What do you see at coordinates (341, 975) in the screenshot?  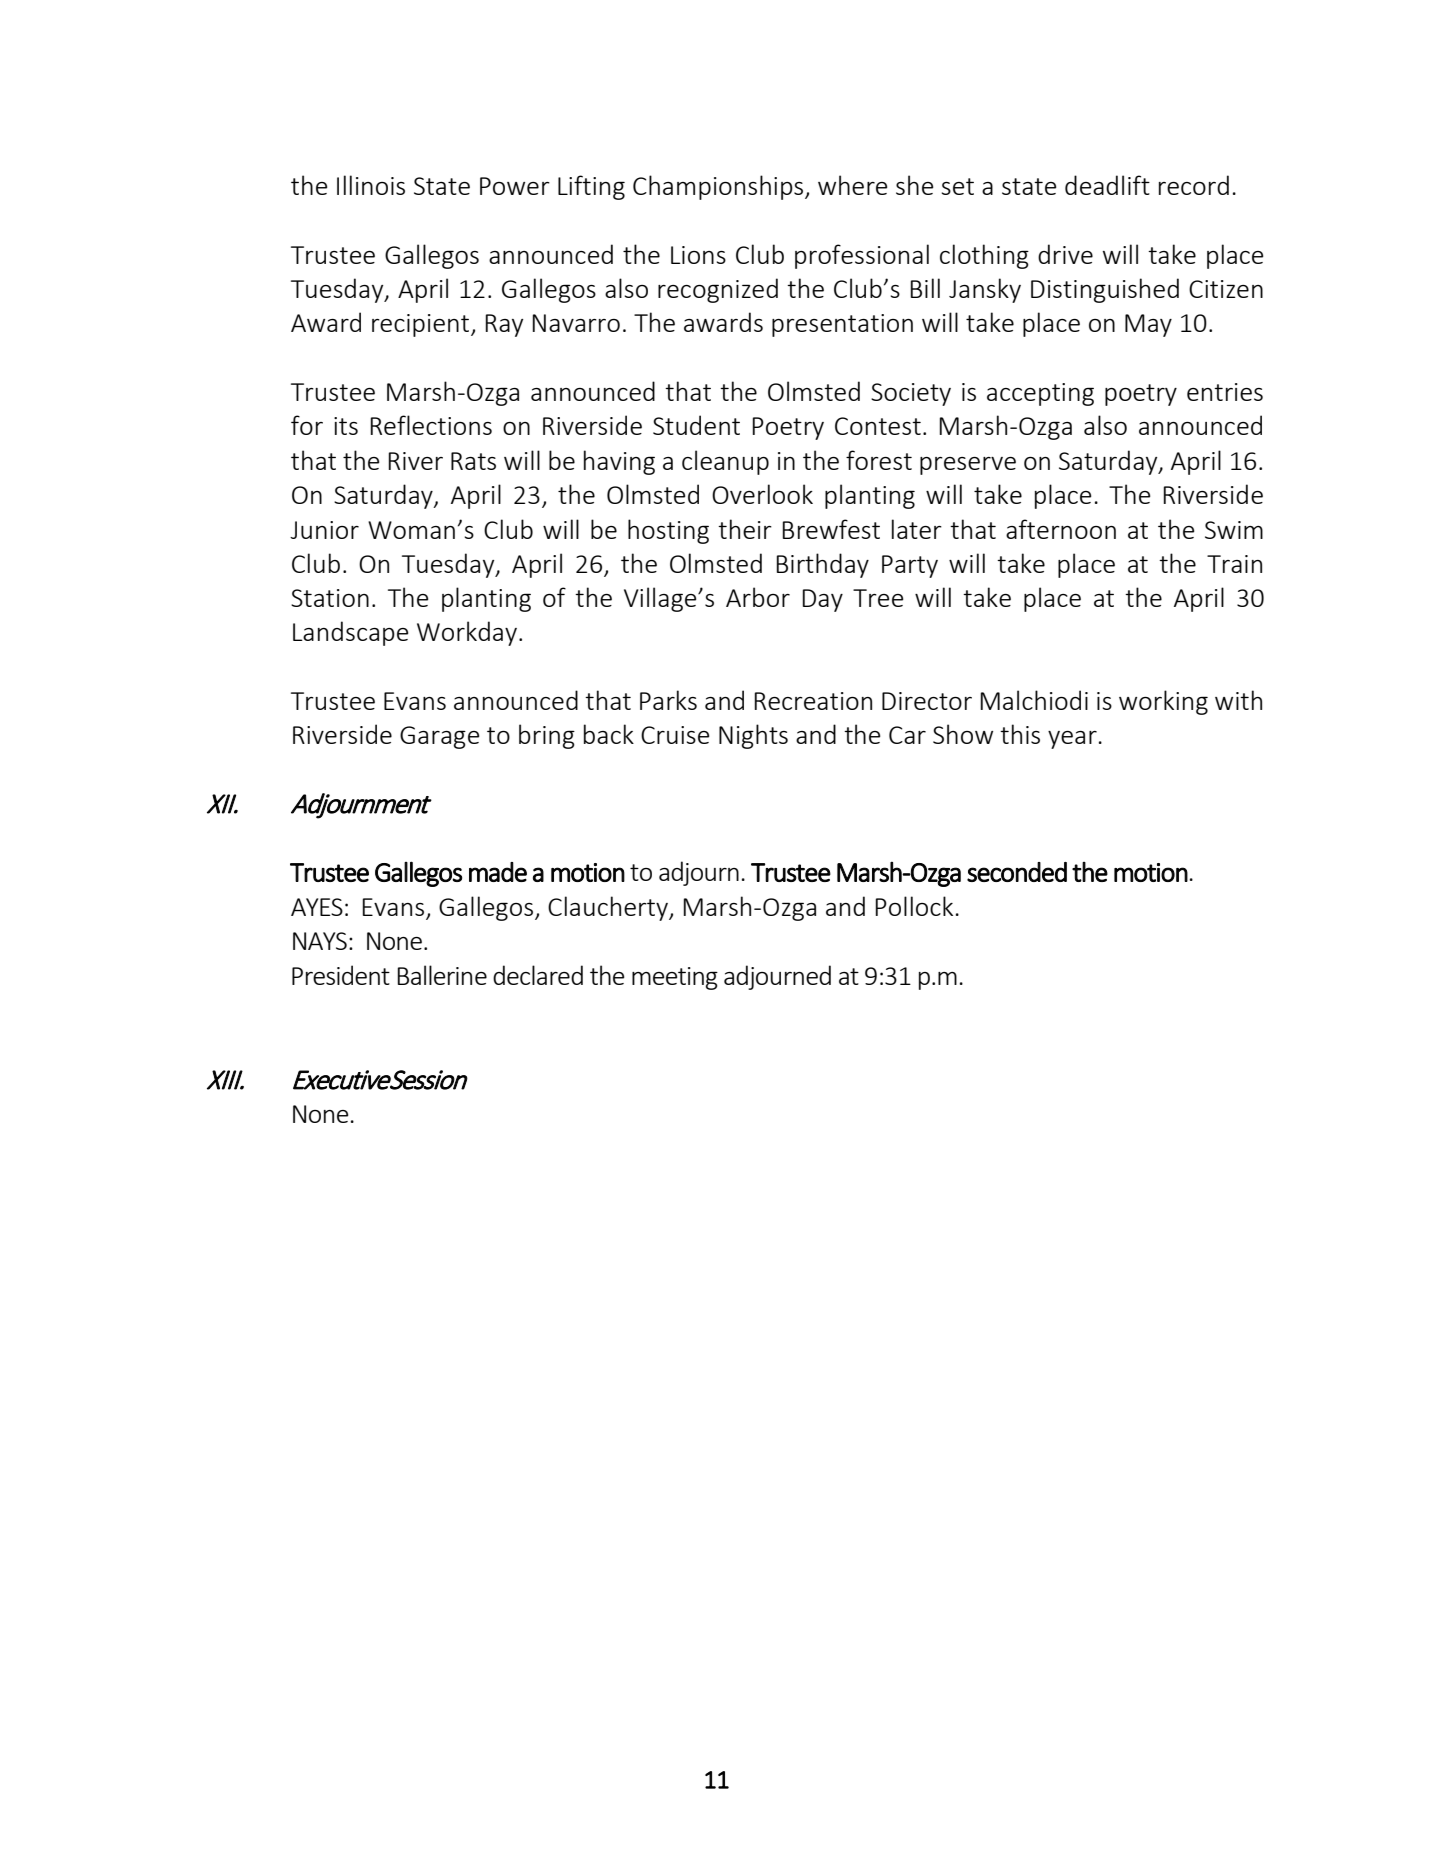 I see `President` at bounding box center [341, 975].
